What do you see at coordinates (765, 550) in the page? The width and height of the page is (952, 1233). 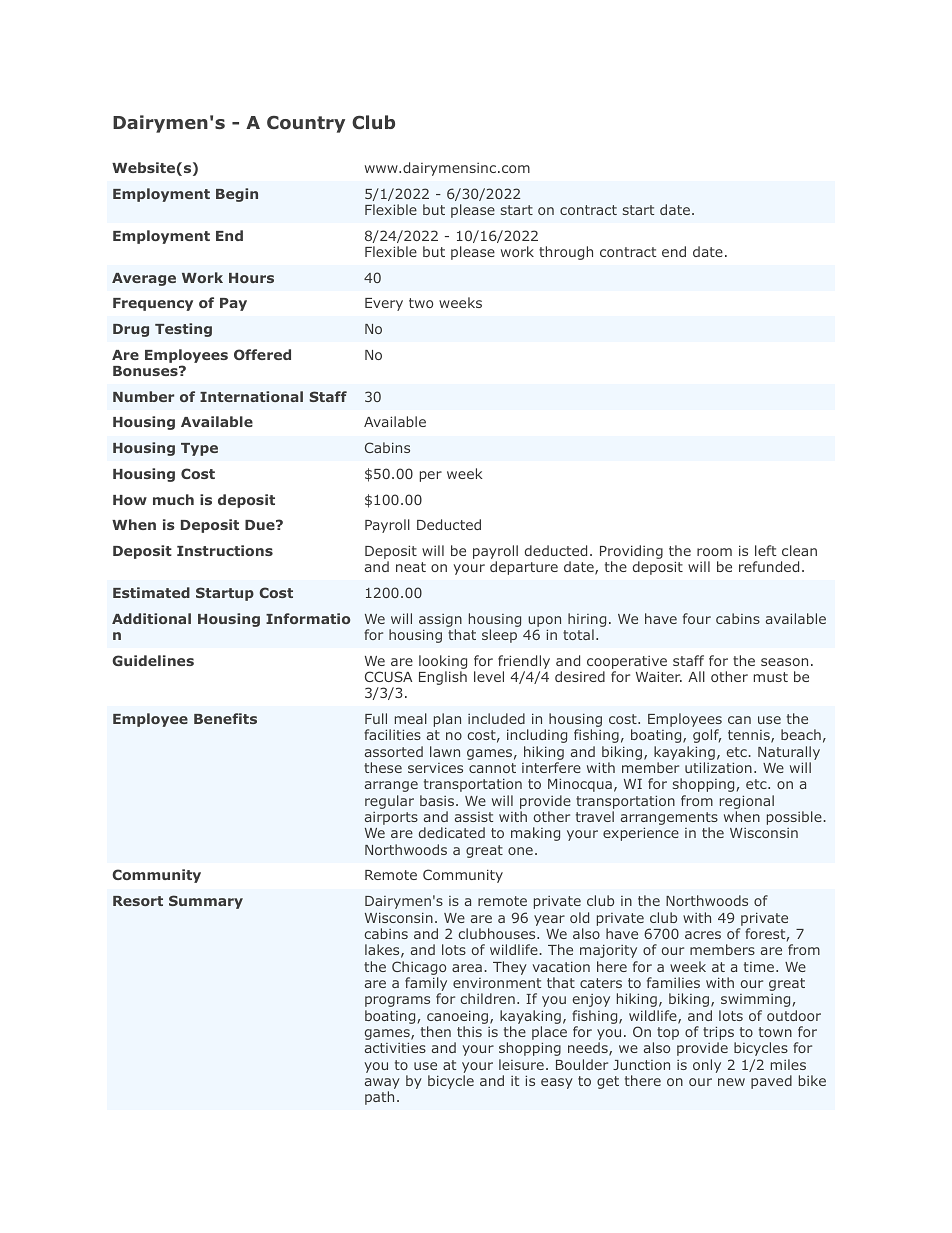 I see `left` at bounding box center [765, 550].
